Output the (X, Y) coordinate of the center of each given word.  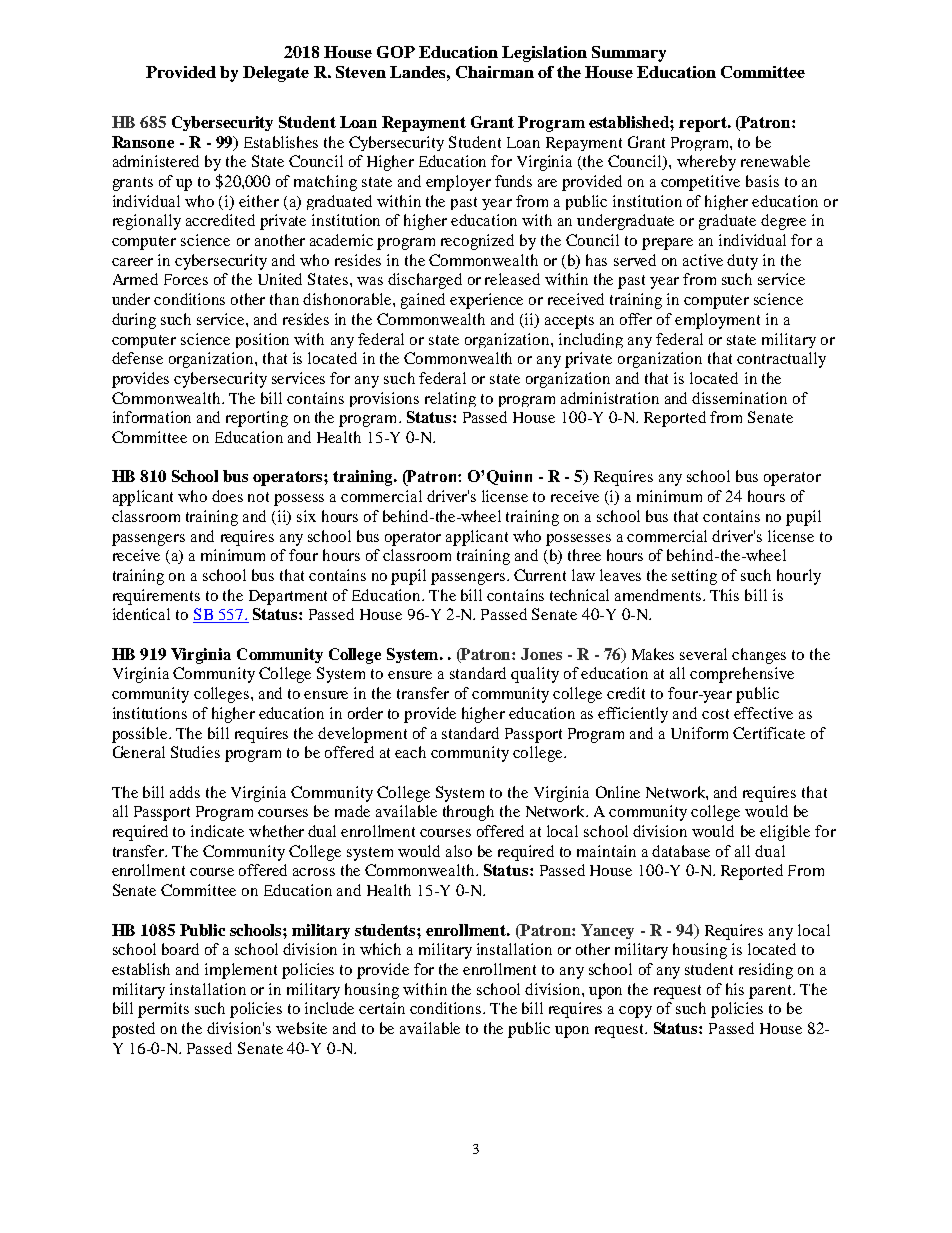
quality (535, 675)
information (152, 417)
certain (382, 1008)
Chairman (495, 72)
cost (715, 714)
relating (450, 399)
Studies (195, 752)
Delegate (276, 74)
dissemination (739, 398)
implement (241, 971)
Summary (629, 54)
